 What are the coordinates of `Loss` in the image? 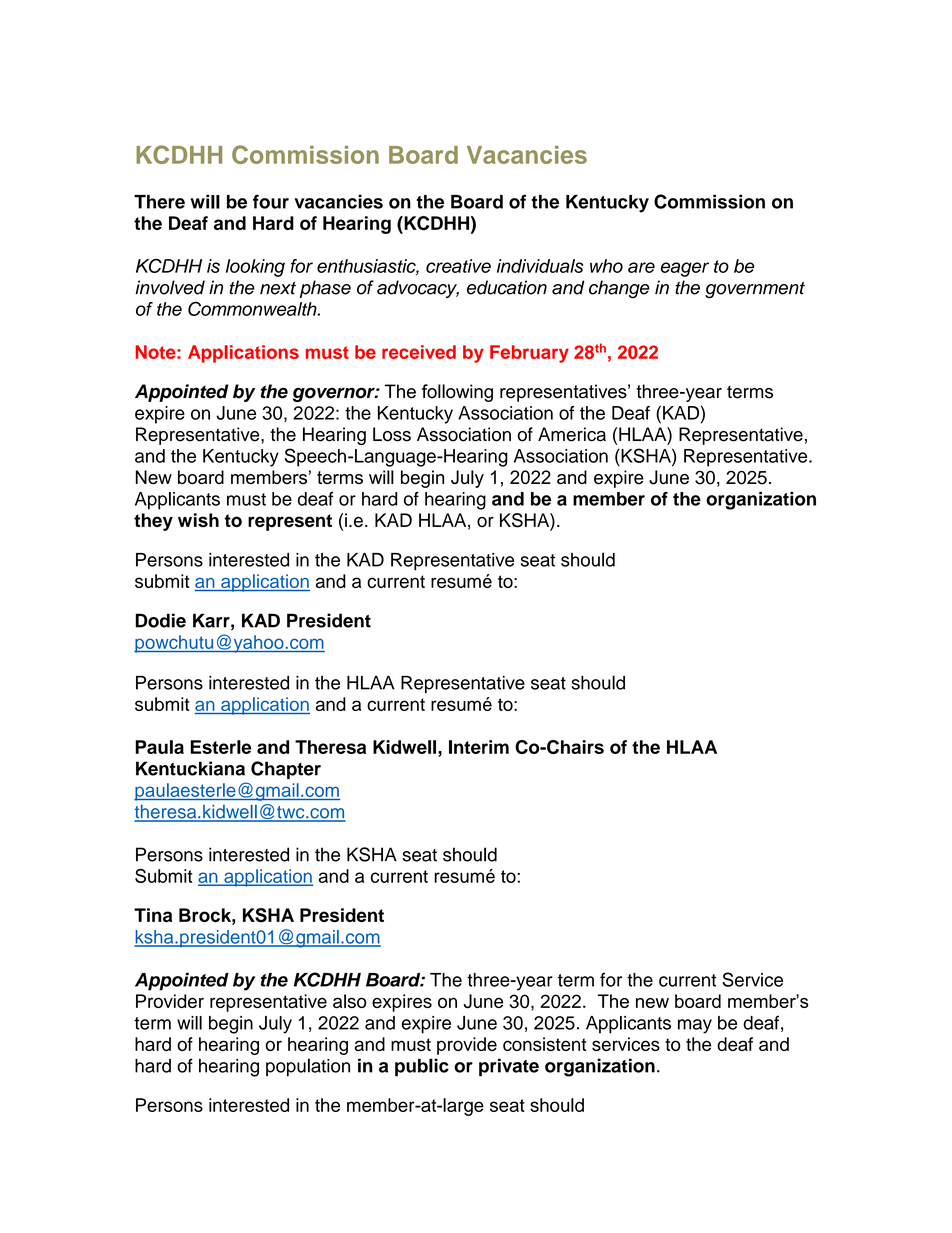 It's located at (392, 434).
